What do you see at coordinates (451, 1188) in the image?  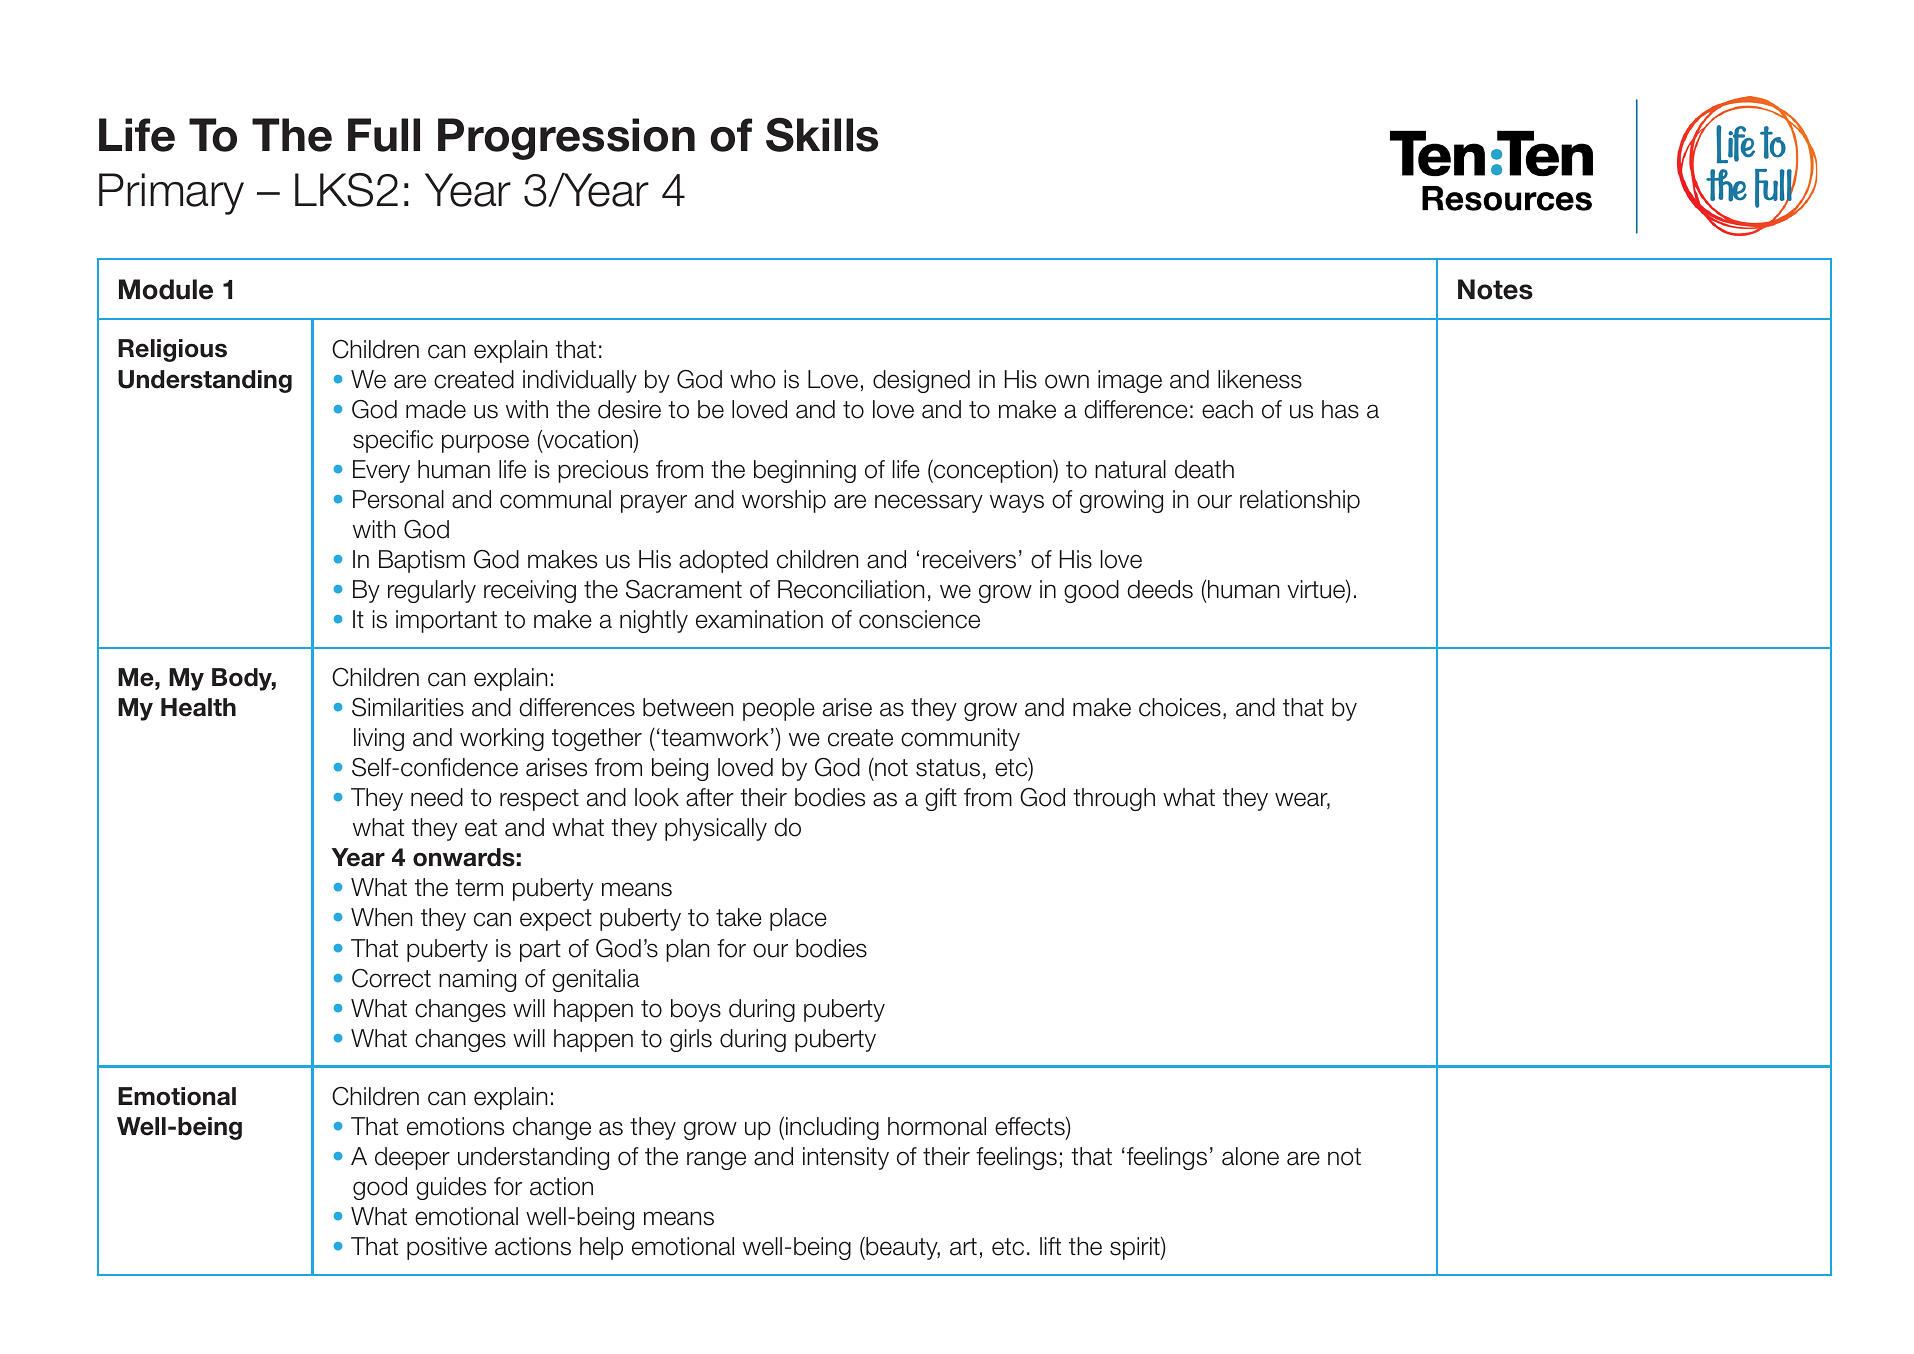 I see `guides` at bounding box center [451, 1188].
